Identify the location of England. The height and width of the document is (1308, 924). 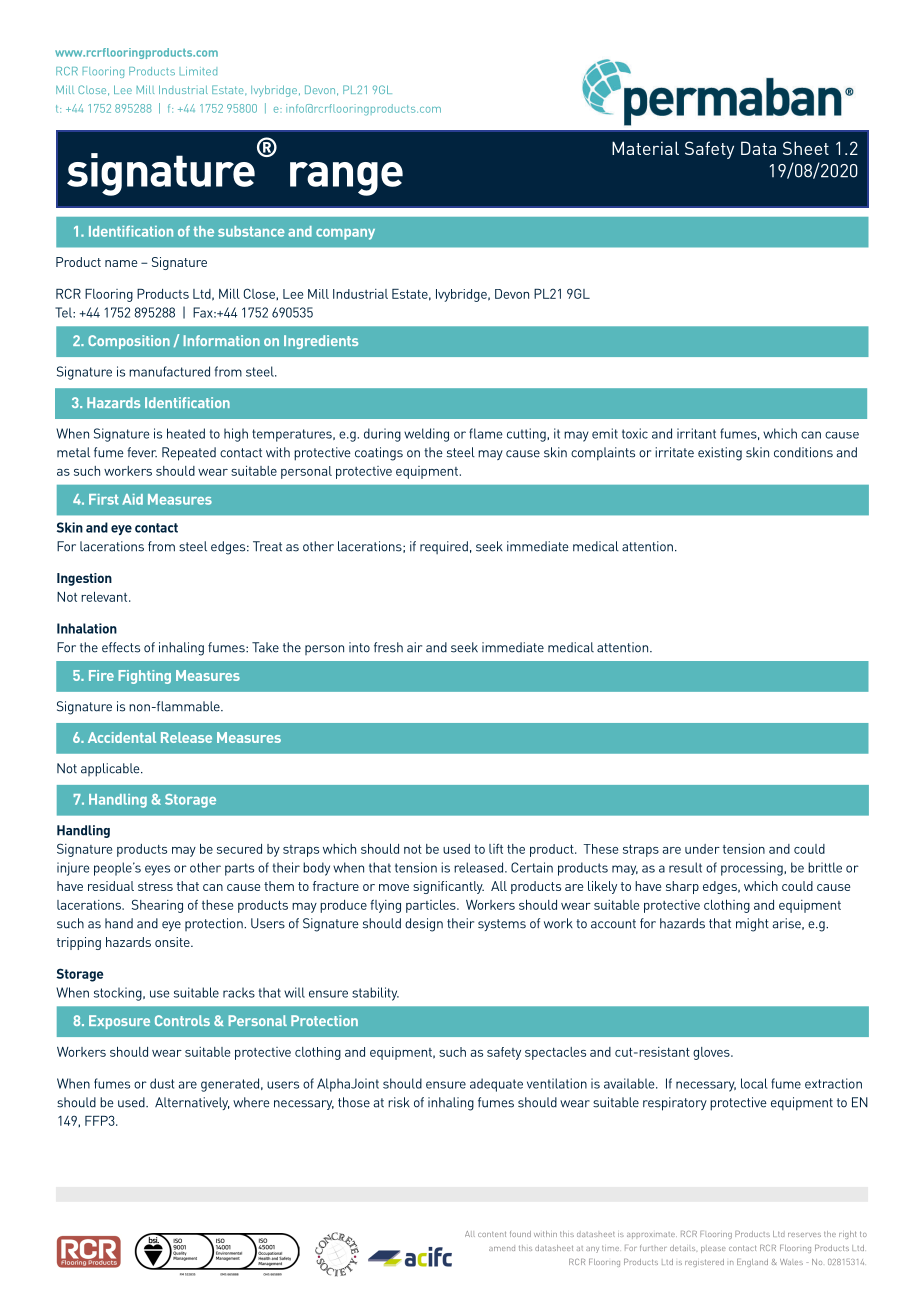
(752, 1263).
